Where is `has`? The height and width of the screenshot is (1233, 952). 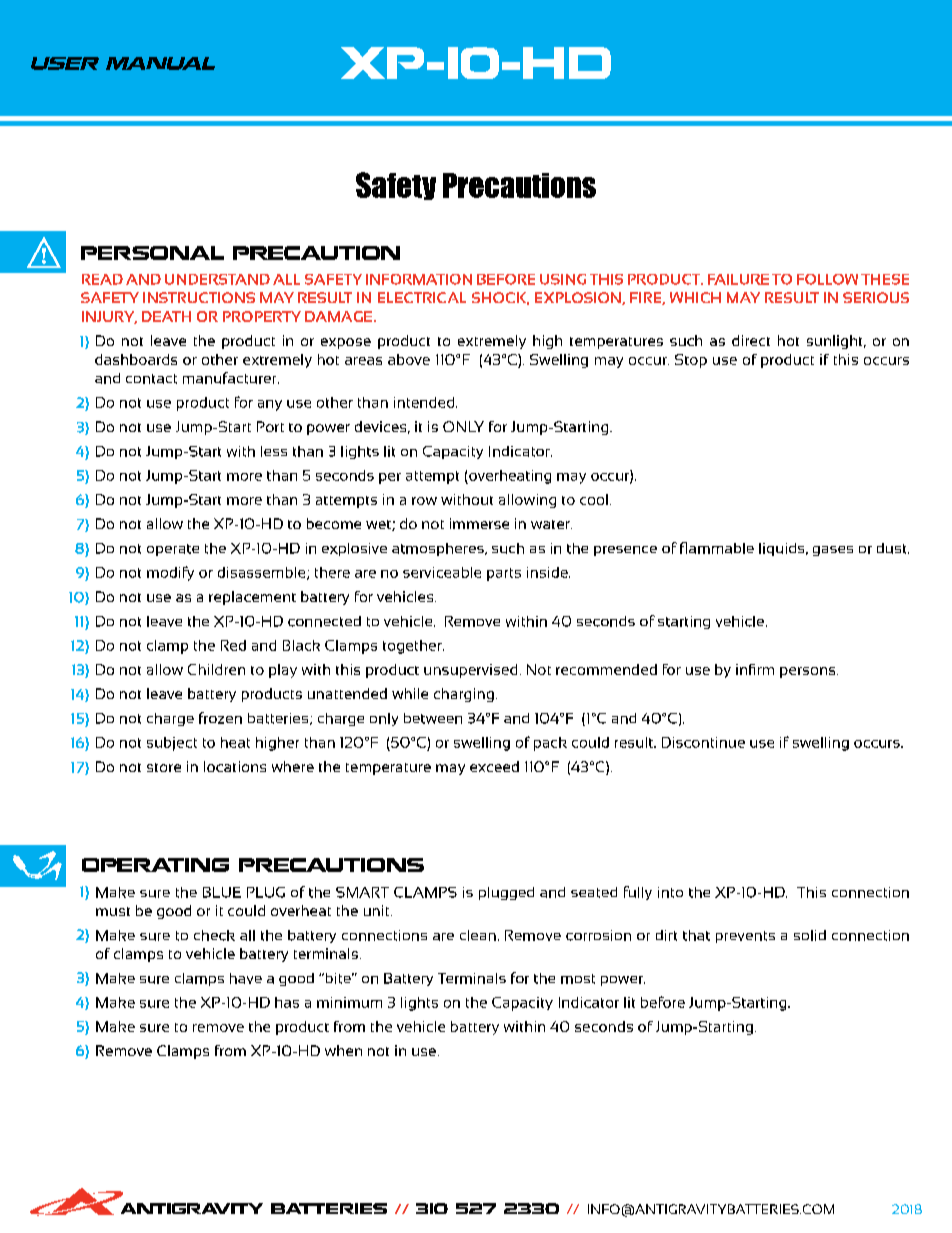
has is located at coordinates (287, 1002).
